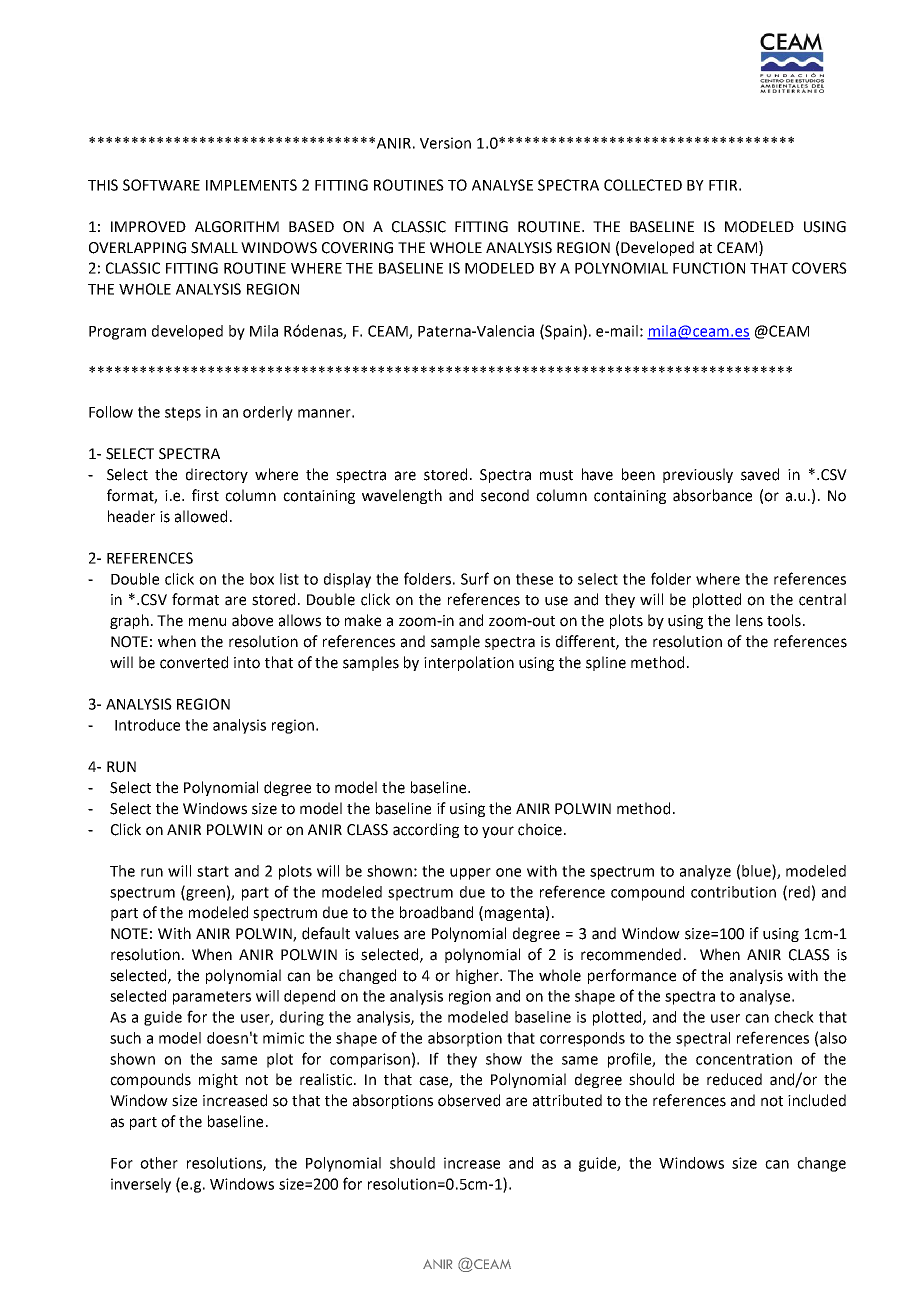 This image has height=1308, width=924. What do you see at coordinates (204, 895) in the image?
I see `green` at bounding box center [204, 895].
